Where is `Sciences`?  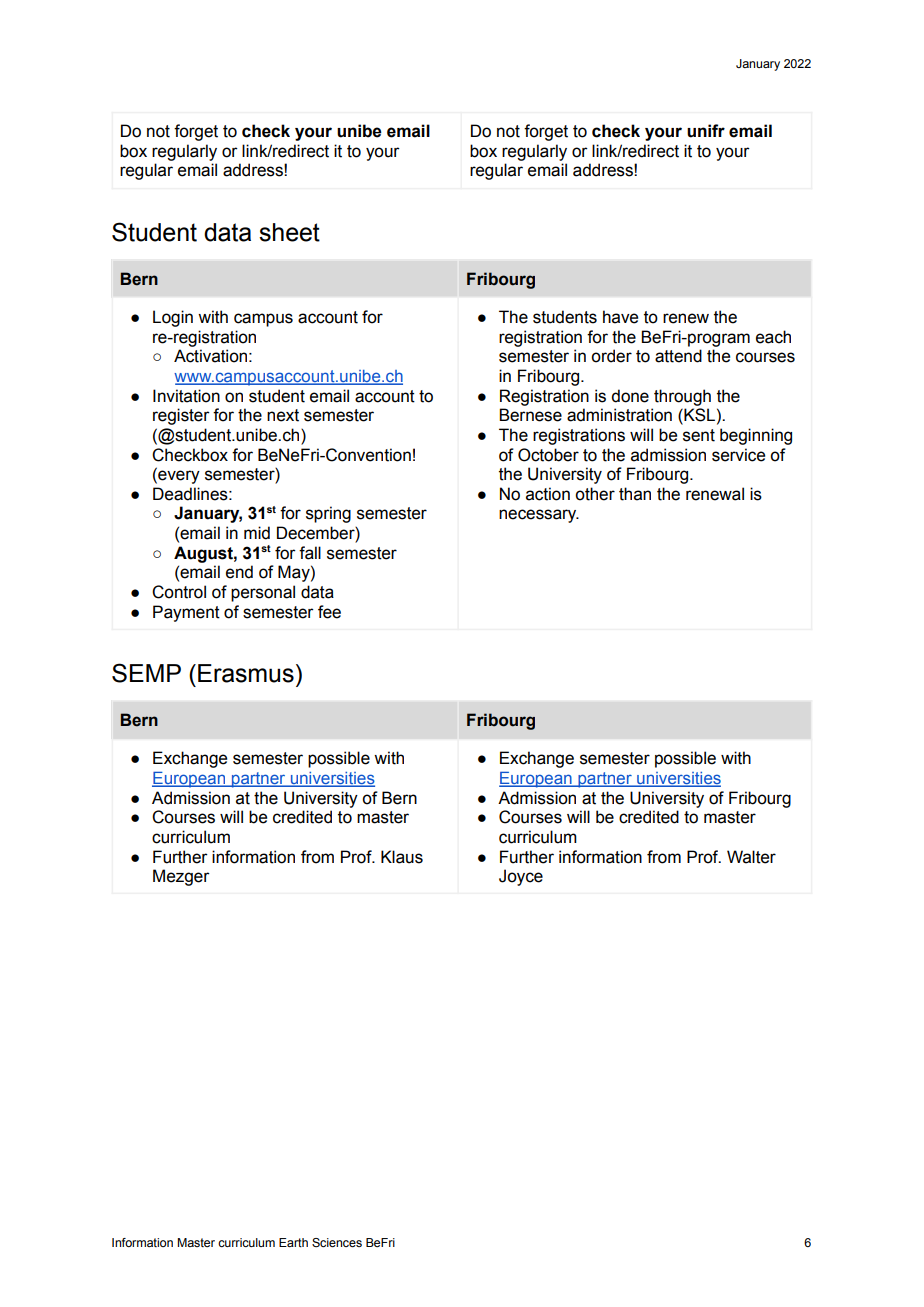 Sciences is located at coordinates (337, 1242).
